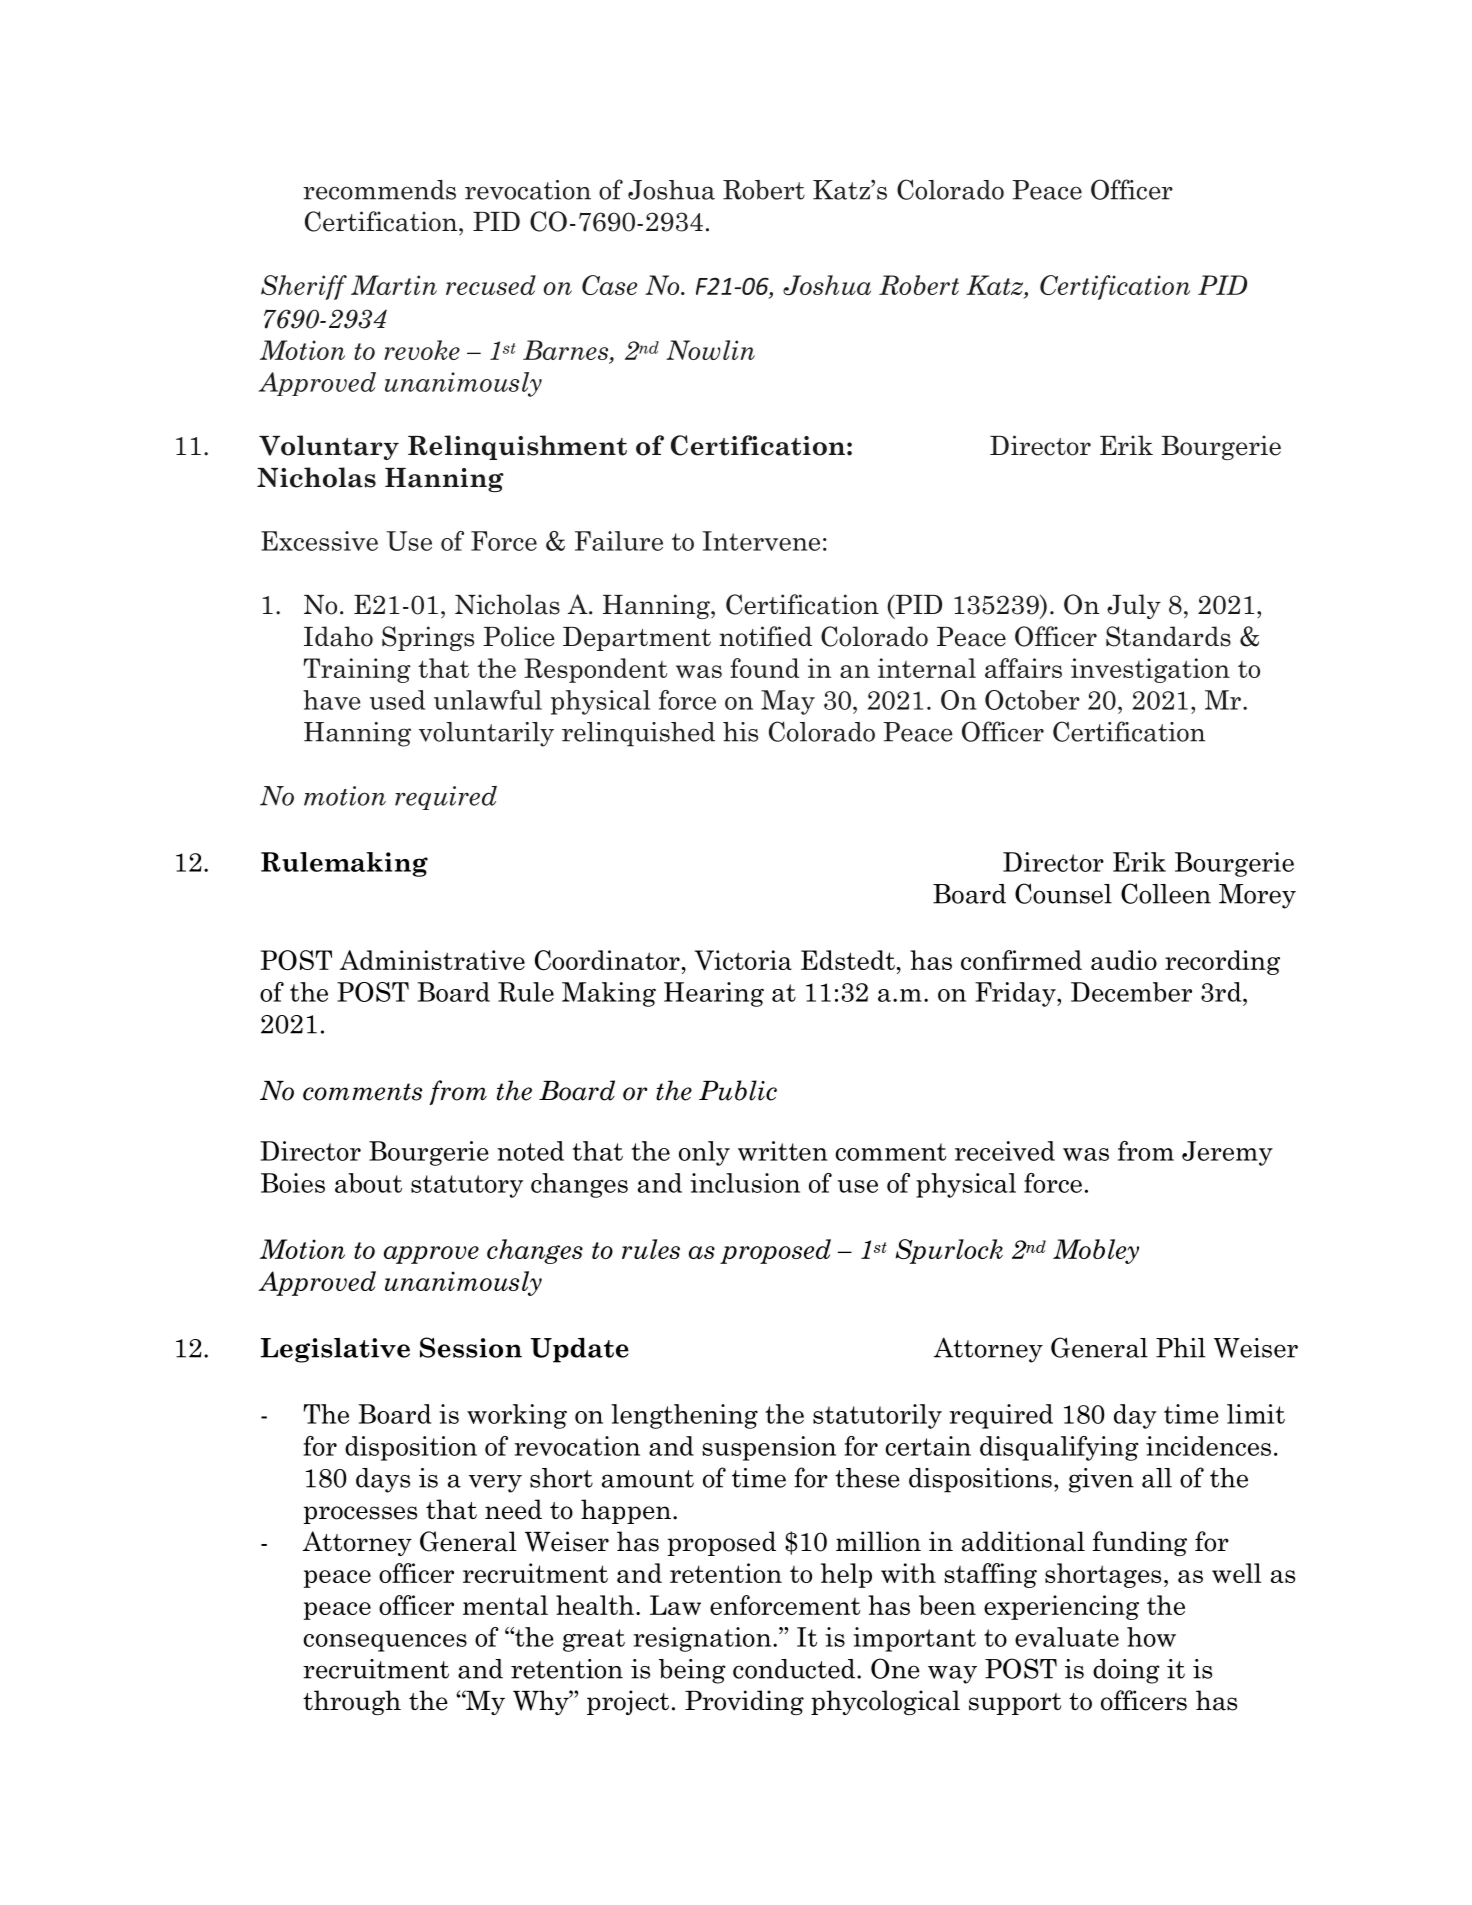  Describe the element at coordinates (385, 1643) in the page. I see `consequences` at that location.
